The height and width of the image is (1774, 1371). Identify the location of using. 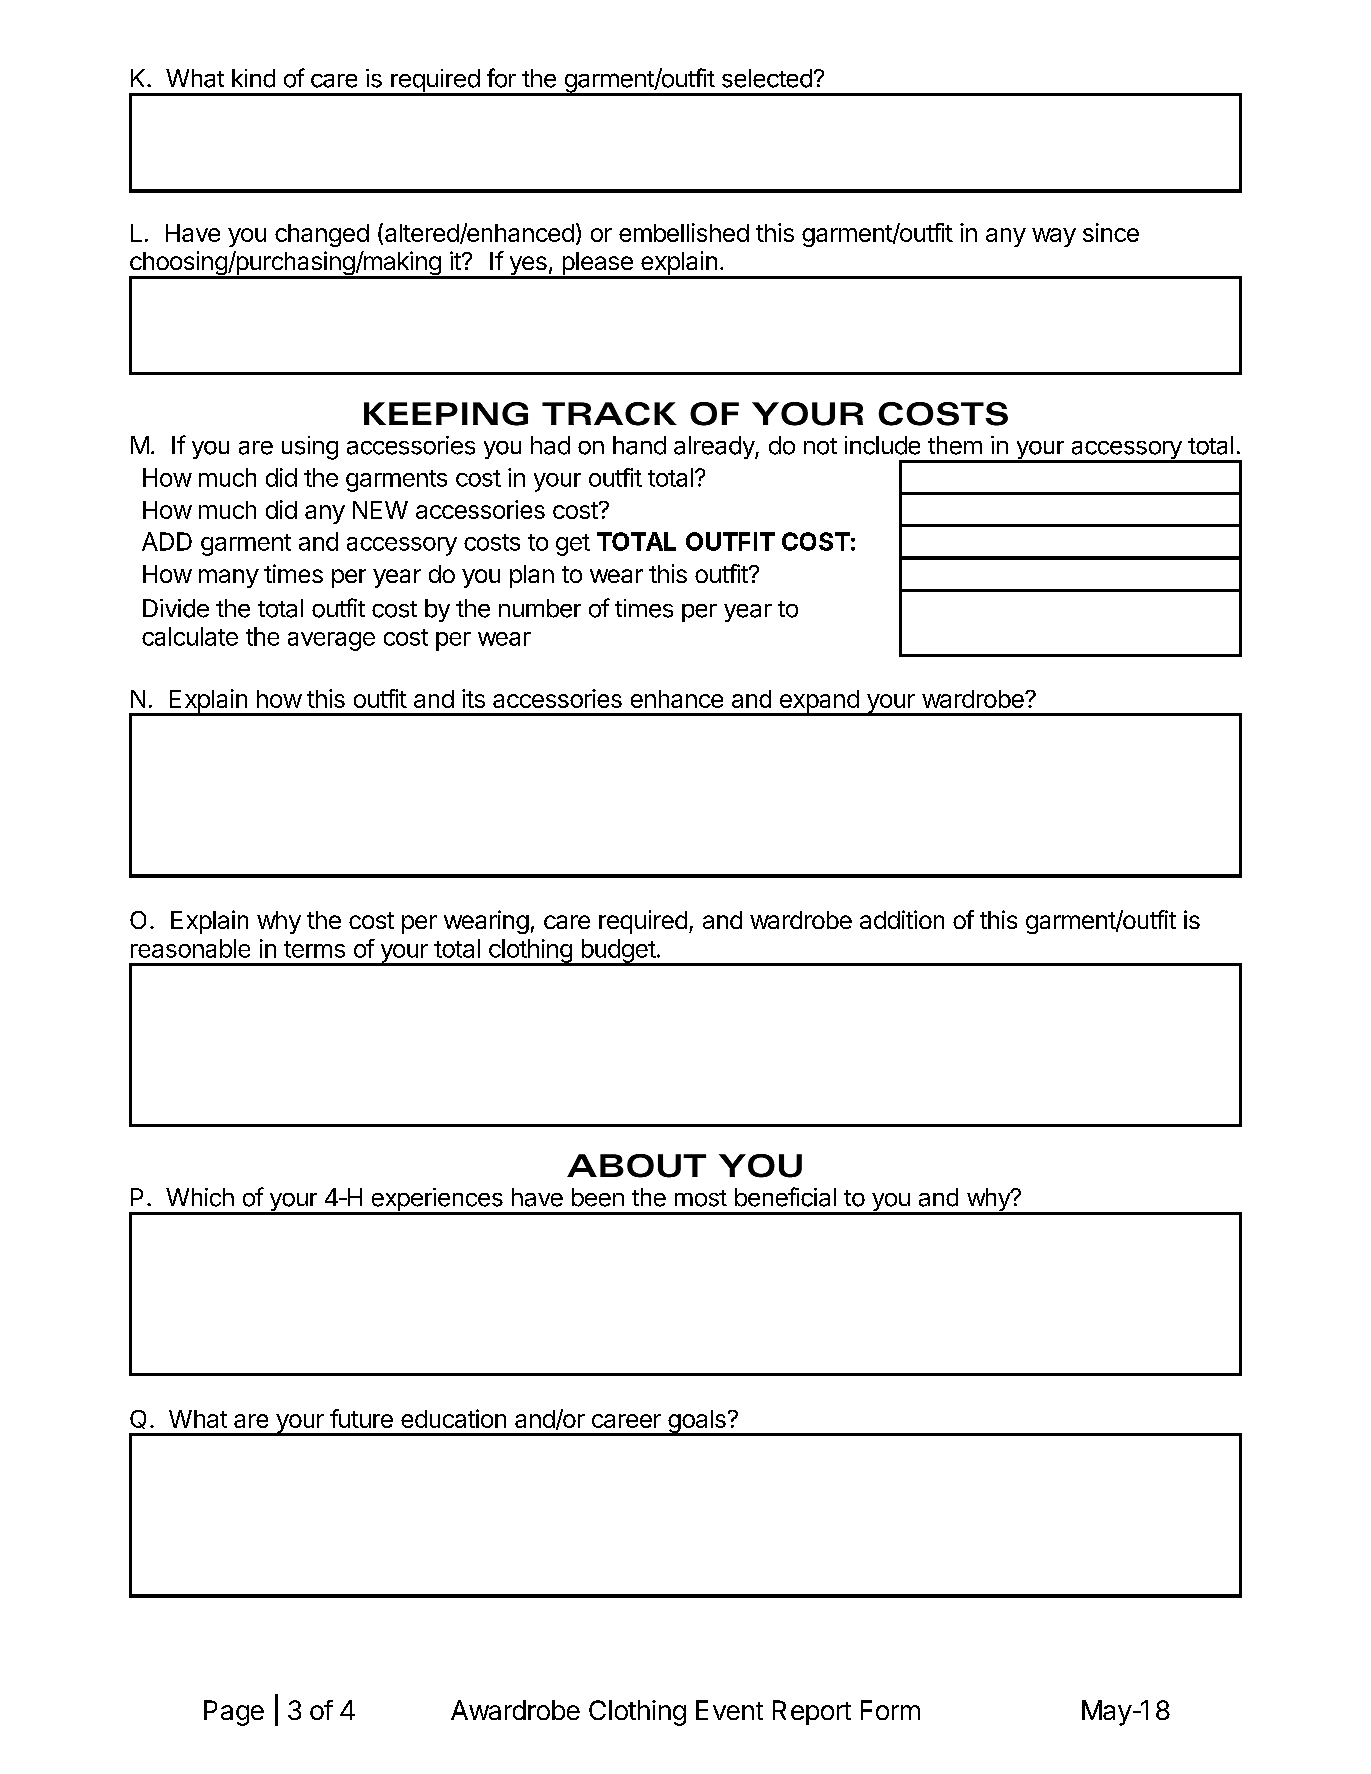
(310, 448).
